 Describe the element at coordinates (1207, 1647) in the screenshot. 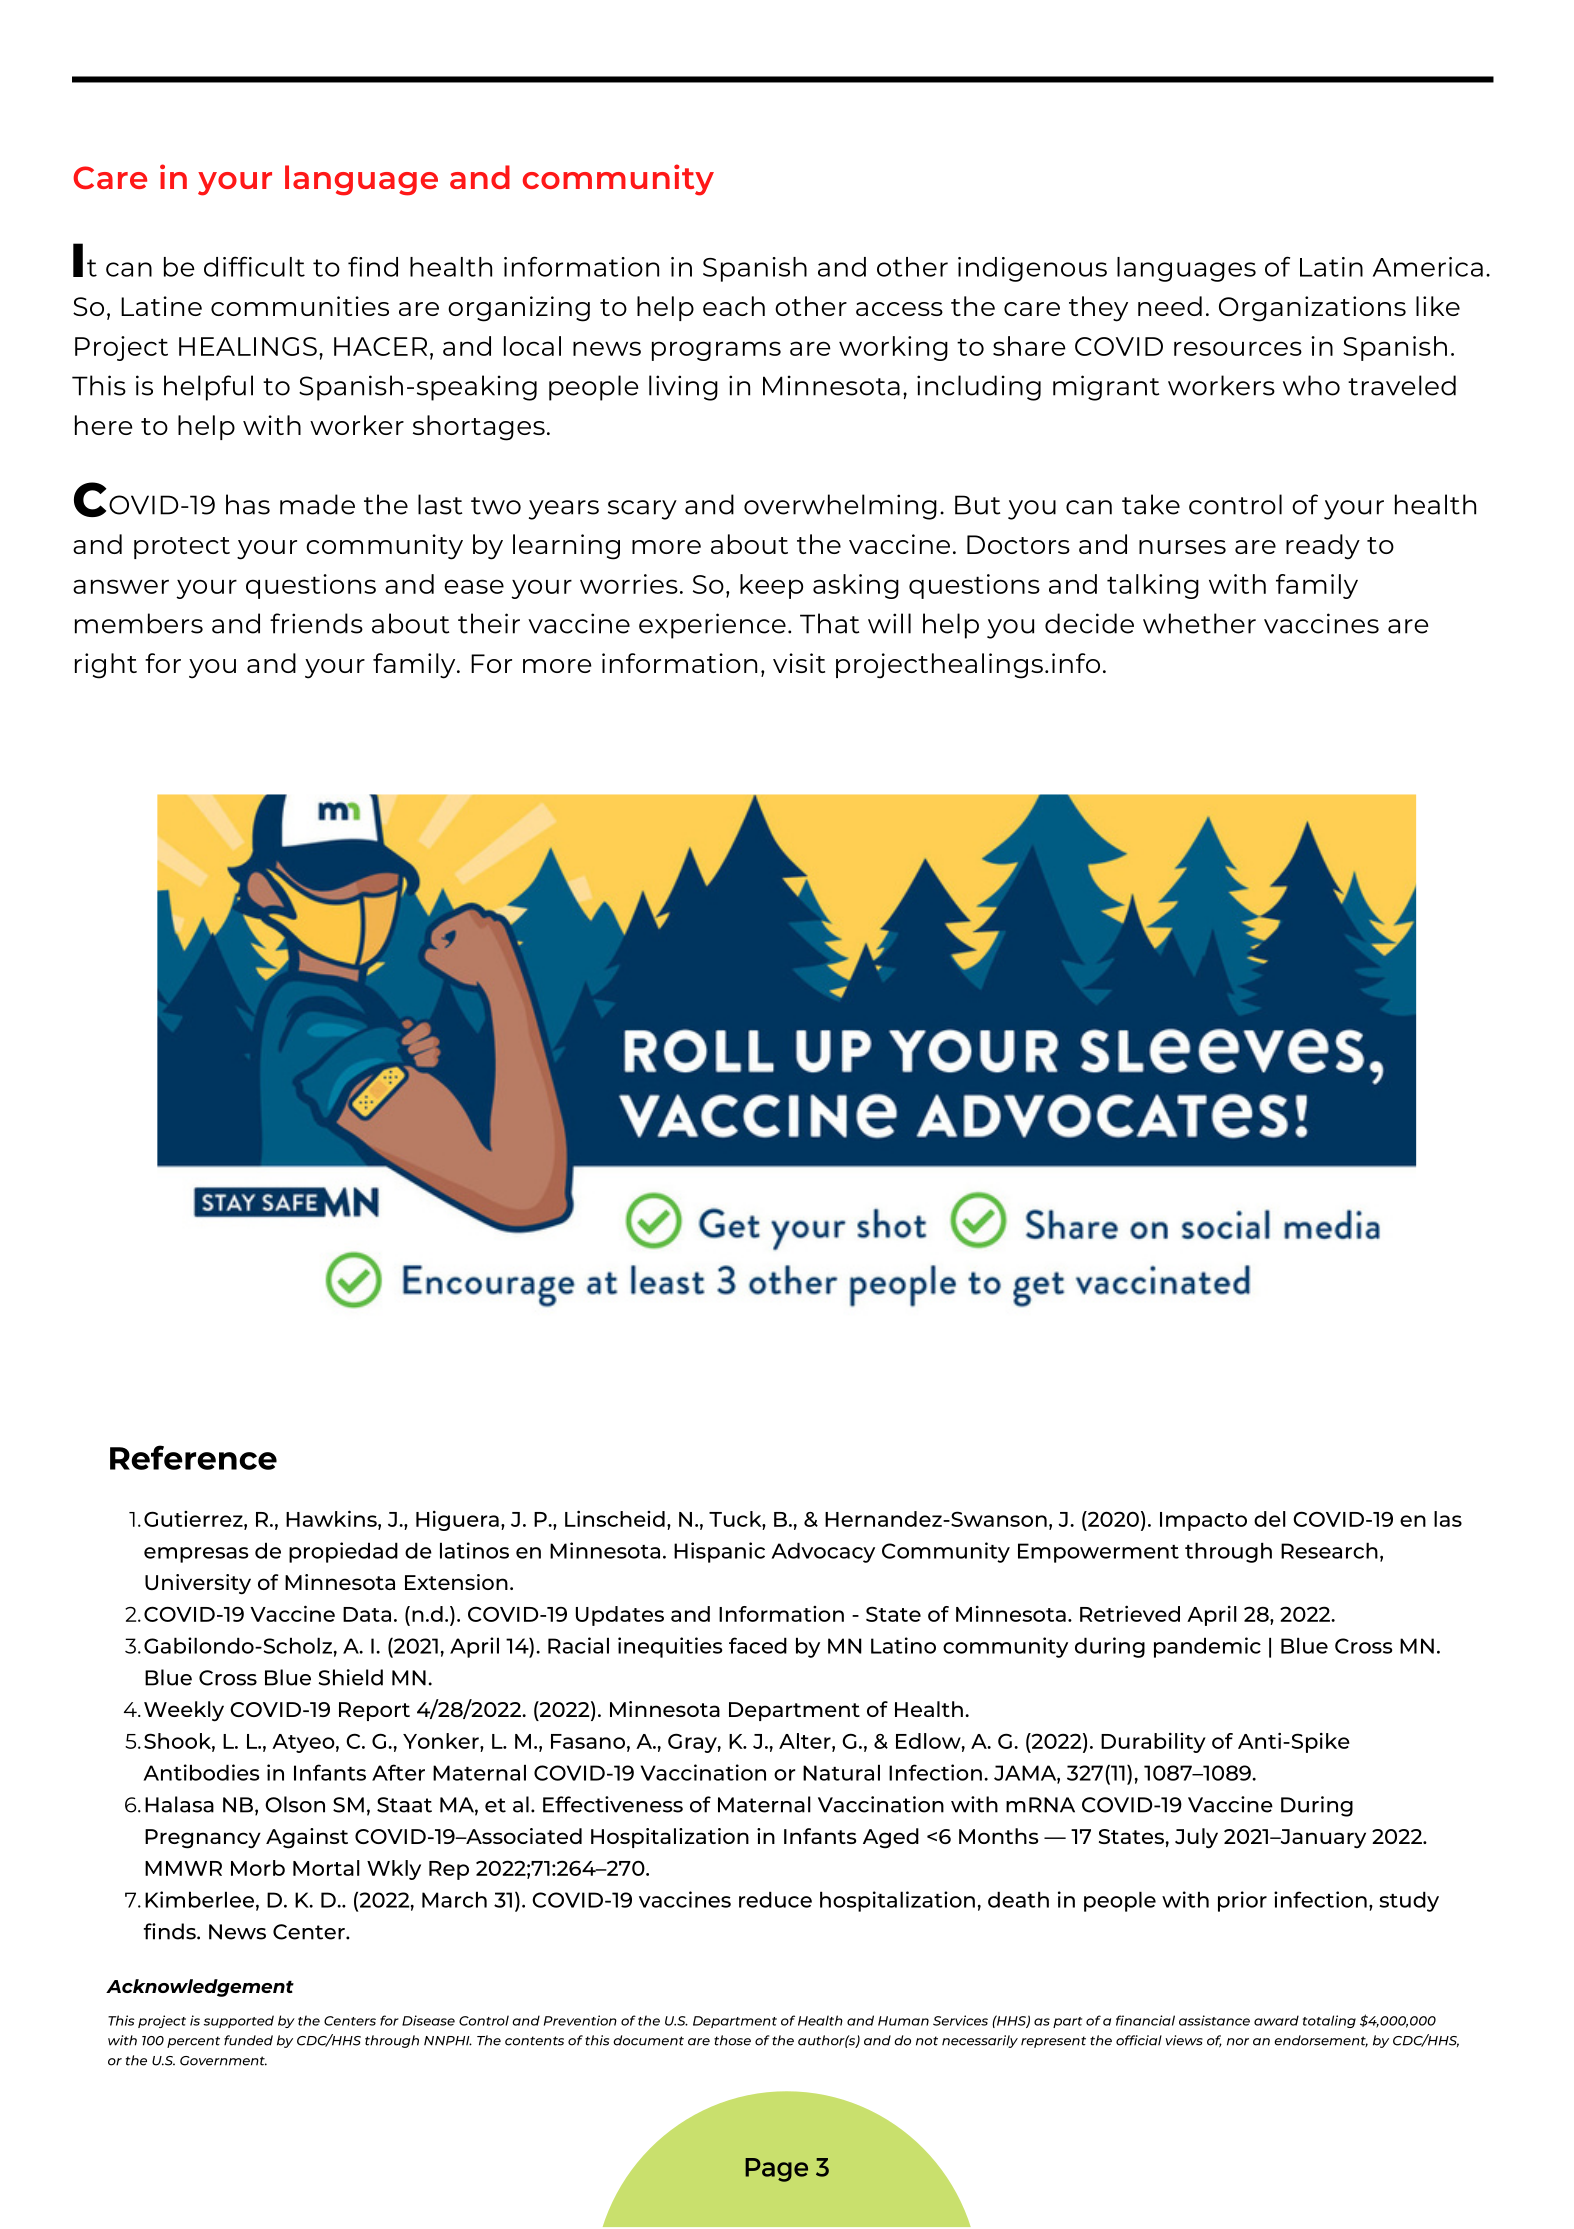

I see `pandemic` at that location.
